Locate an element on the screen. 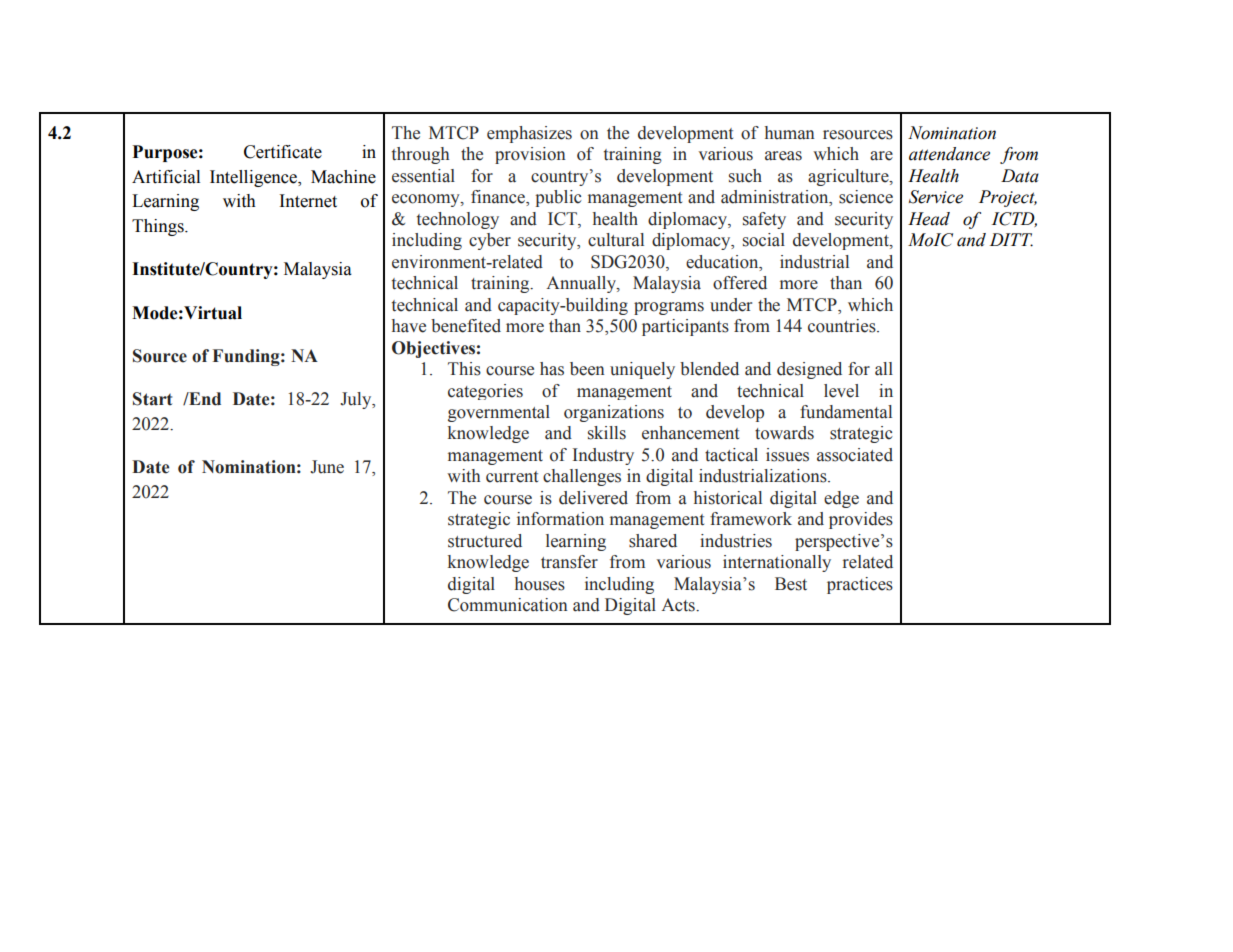 The width and height of the screenshot is (1233, 952). Start is located at coordinates (152, 399).
